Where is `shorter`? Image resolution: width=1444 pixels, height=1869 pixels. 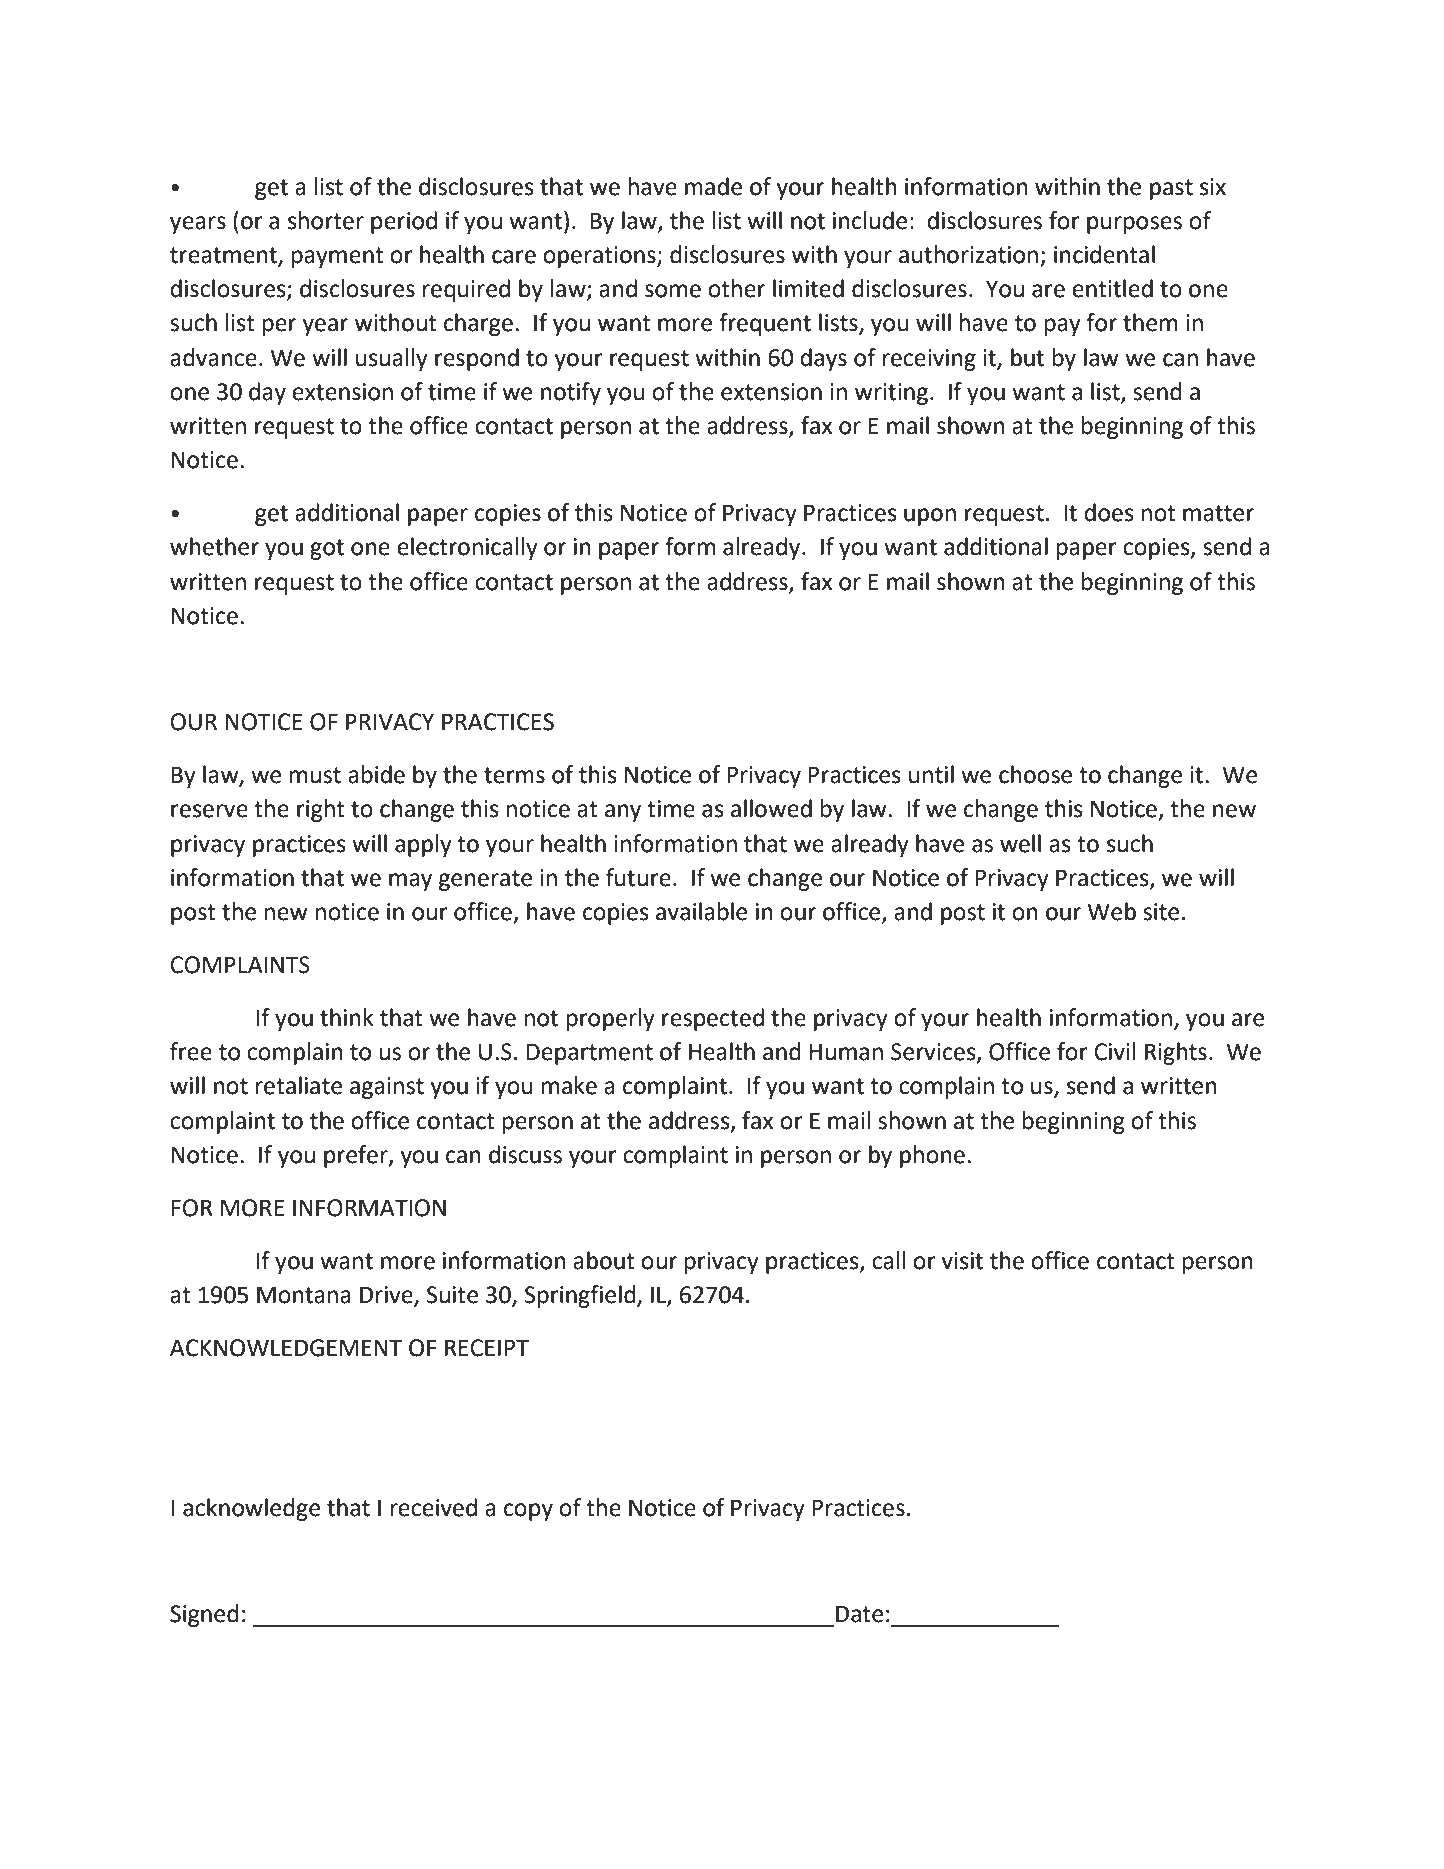
shorter is located at coordinates (326, 220).
